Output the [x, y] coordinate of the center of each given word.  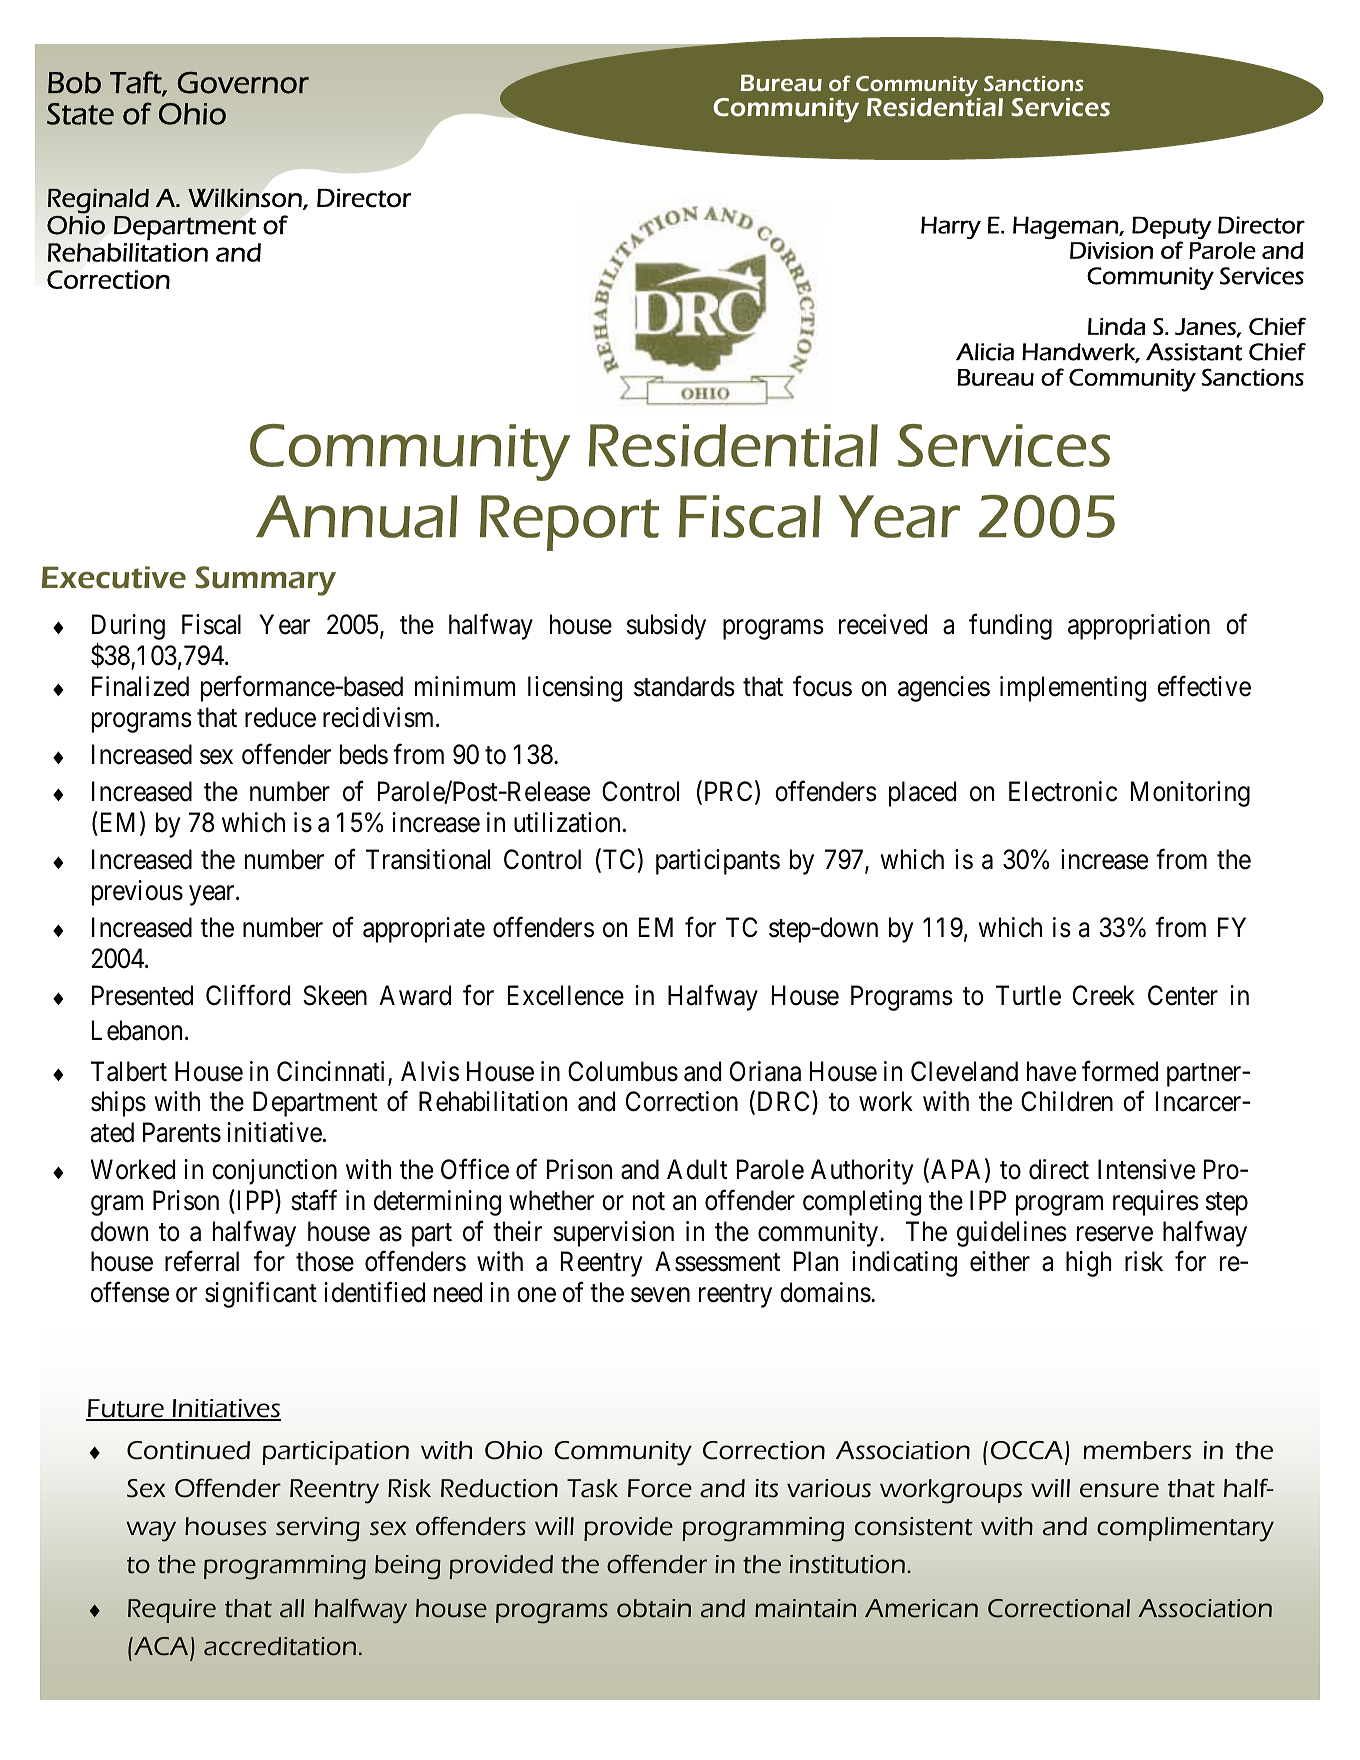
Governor [243, 83]
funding [1010, 627]
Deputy [1171, 227]
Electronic [1063, 791]
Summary [265, 581]
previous [137, 893]
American [921, 1608]
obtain [654, 1608]
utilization [567, 822]
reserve [1115, 1234]
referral [202, 1261]
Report [569, 523]
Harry [951, 227]
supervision [613, 1234]
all [292, 1608]
